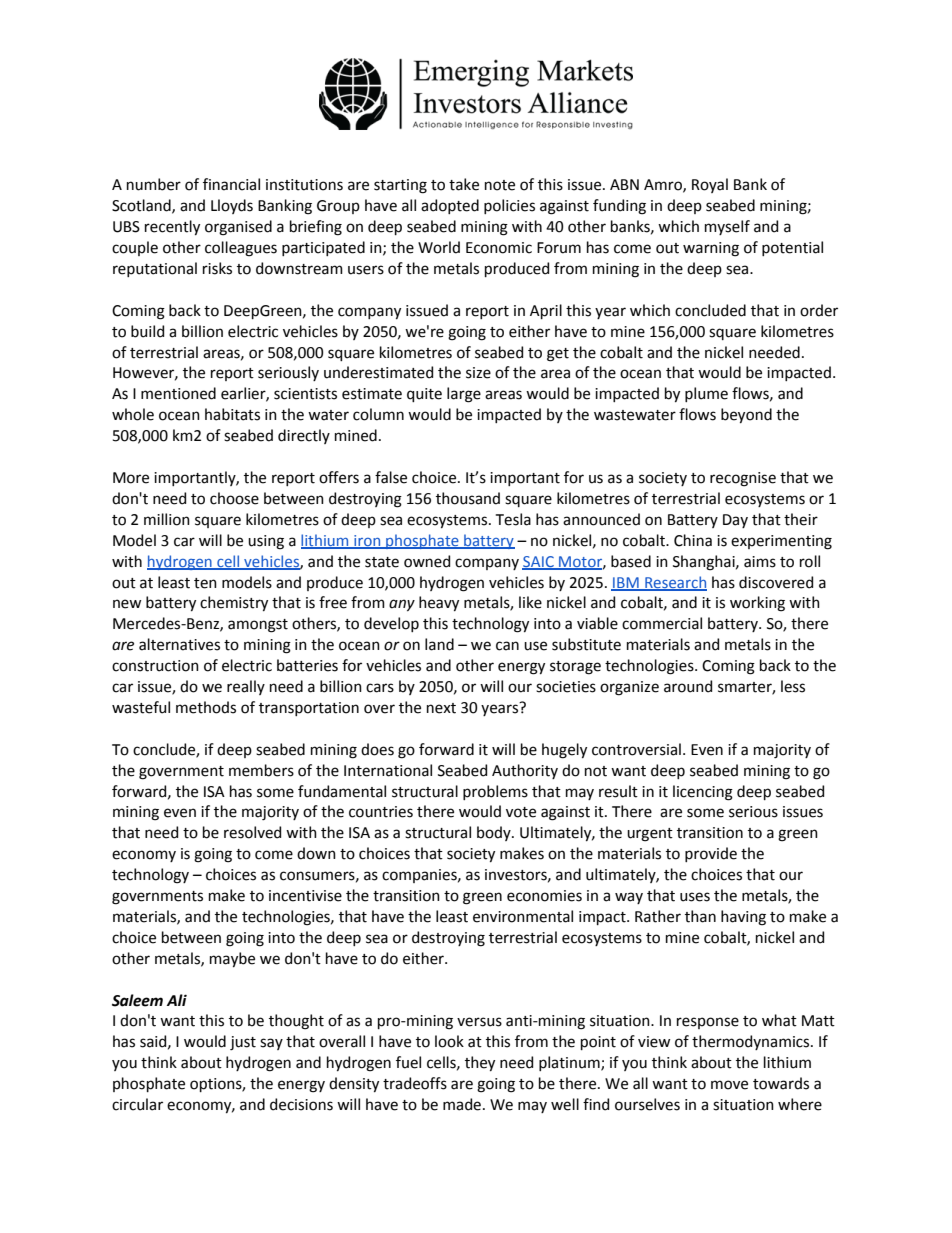  What do you see at coordinates (450, 206) in the screenshot?
I see `adopted` at bounding box center [450, 206].
